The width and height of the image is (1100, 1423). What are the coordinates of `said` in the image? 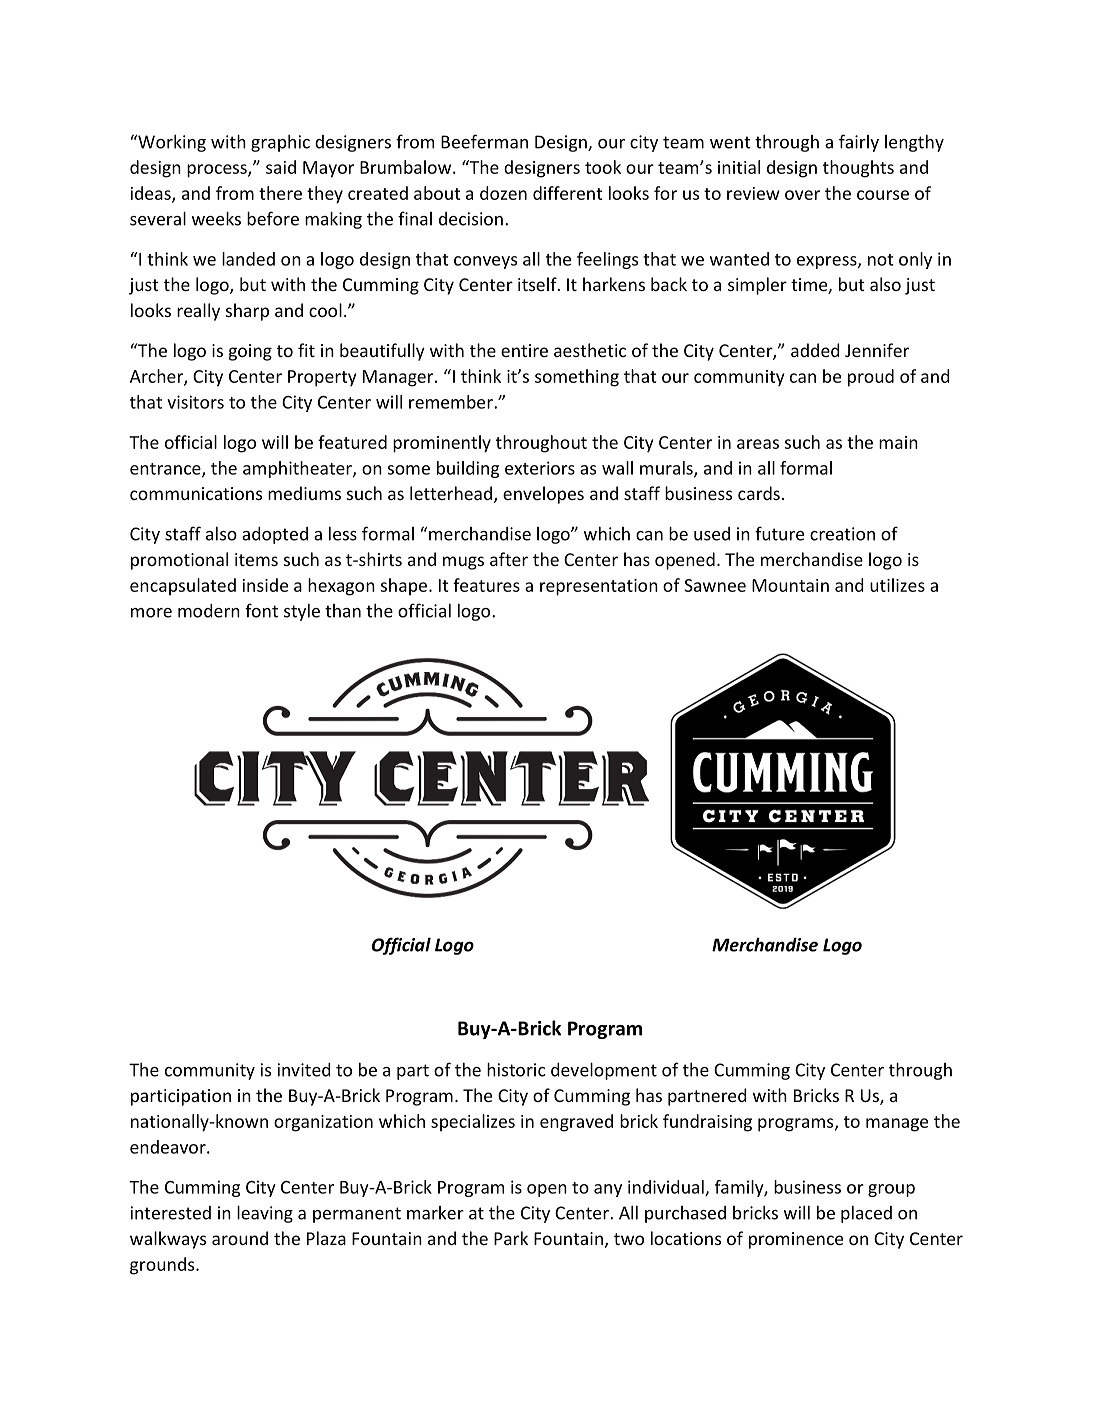 It's located at (281, 167).
